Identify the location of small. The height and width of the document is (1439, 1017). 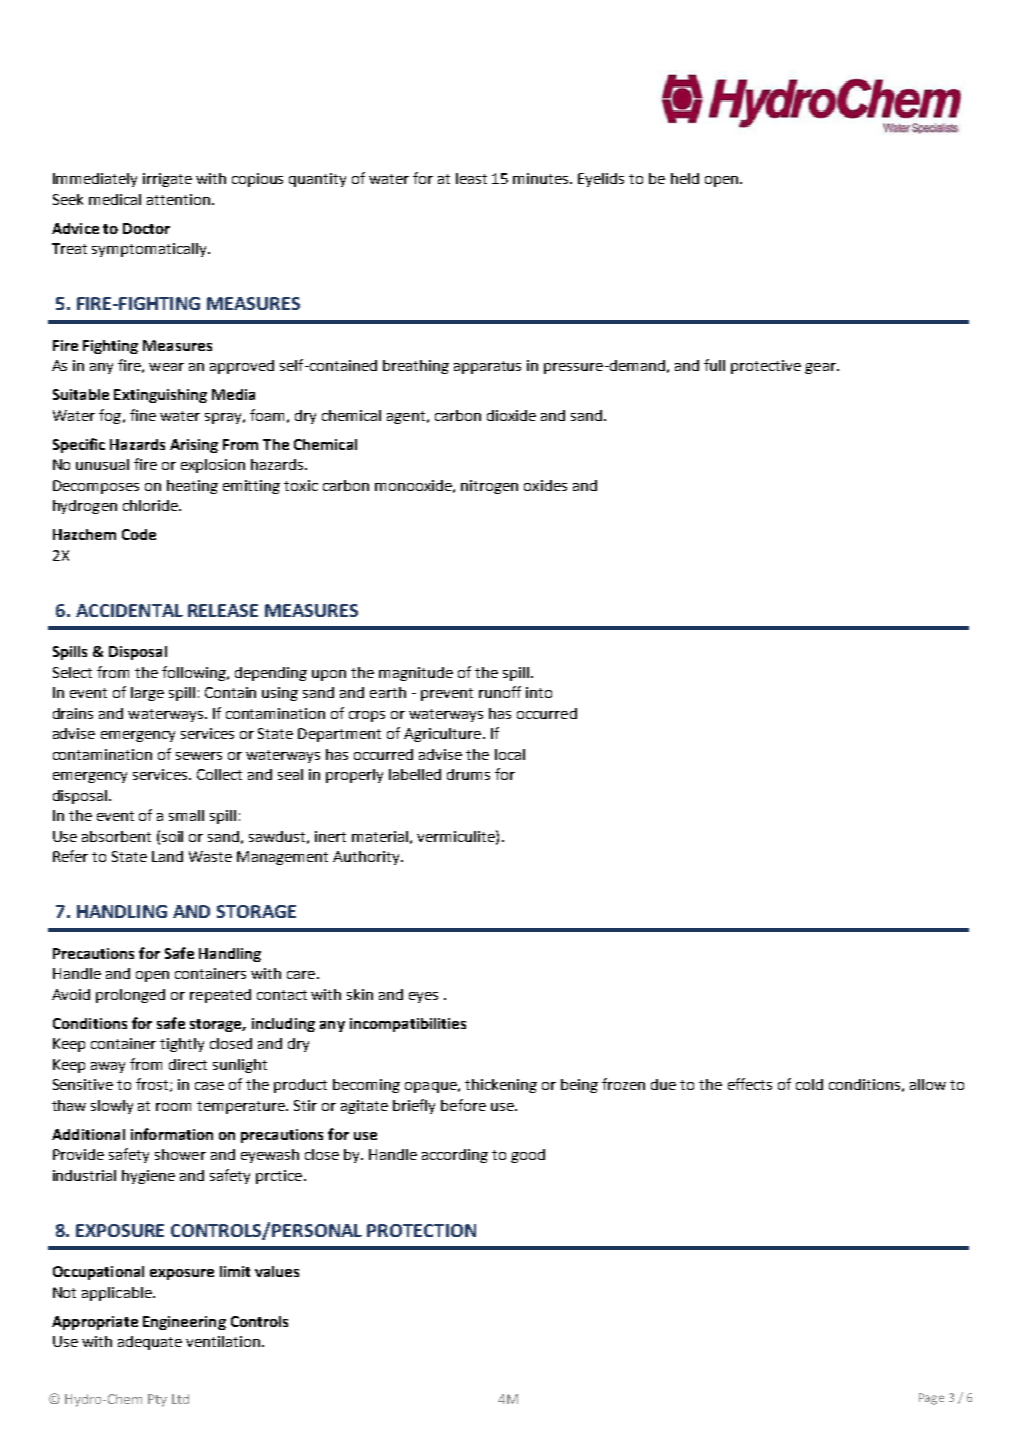
(186, 815).
